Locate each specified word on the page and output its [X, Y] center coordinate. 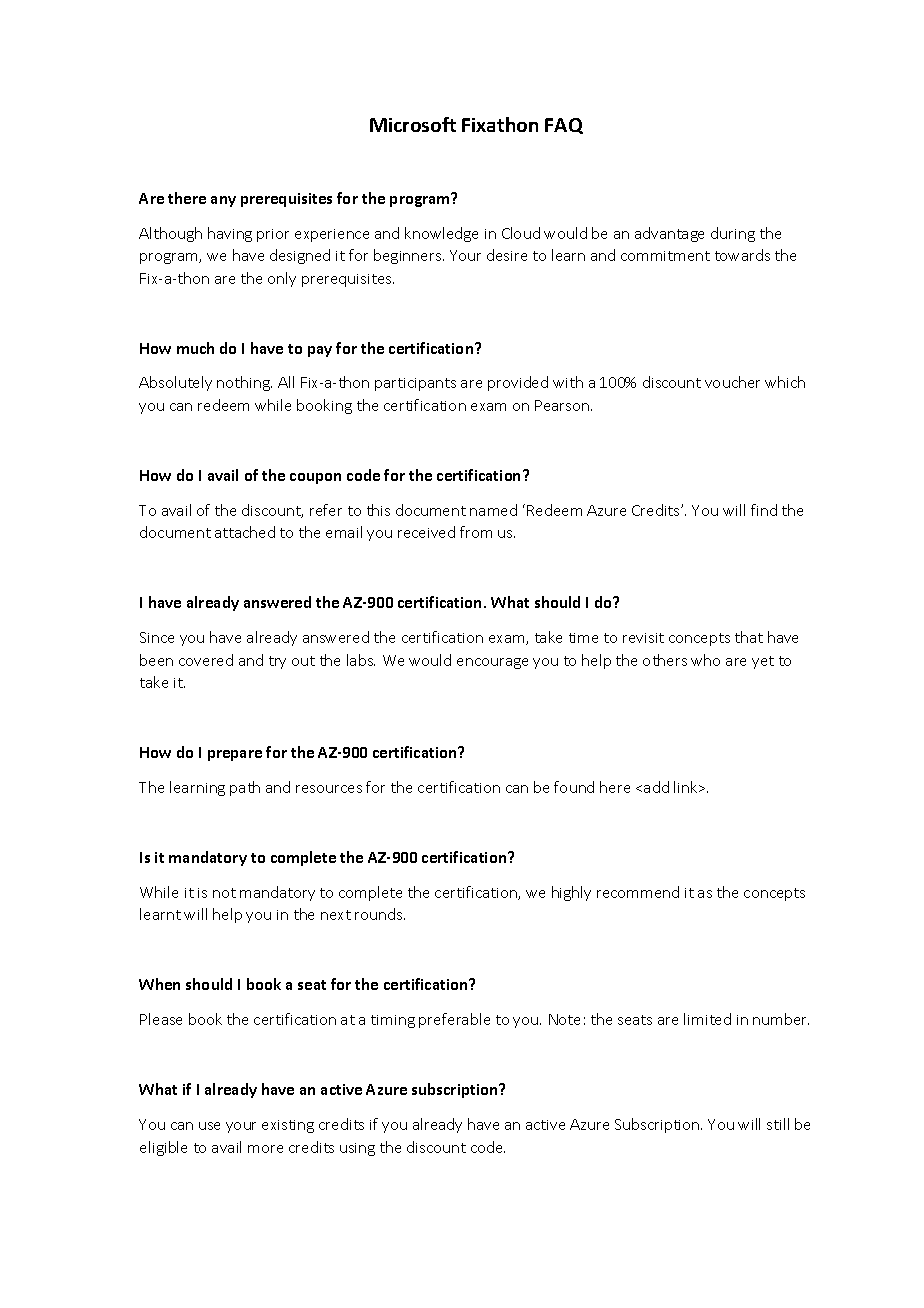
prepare [235, 755]
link [687, 787]
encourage [492, 663]
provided [518, 383]
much [195, 348]
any [223, 201]
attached [245, 532]
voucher [732, 382]
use [209, 1126]
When [159, 984]
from [476, 532]
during [733, 234]
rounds [380, 914]
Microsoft [413, 124]
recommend [638, 892]
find [764, 510]
